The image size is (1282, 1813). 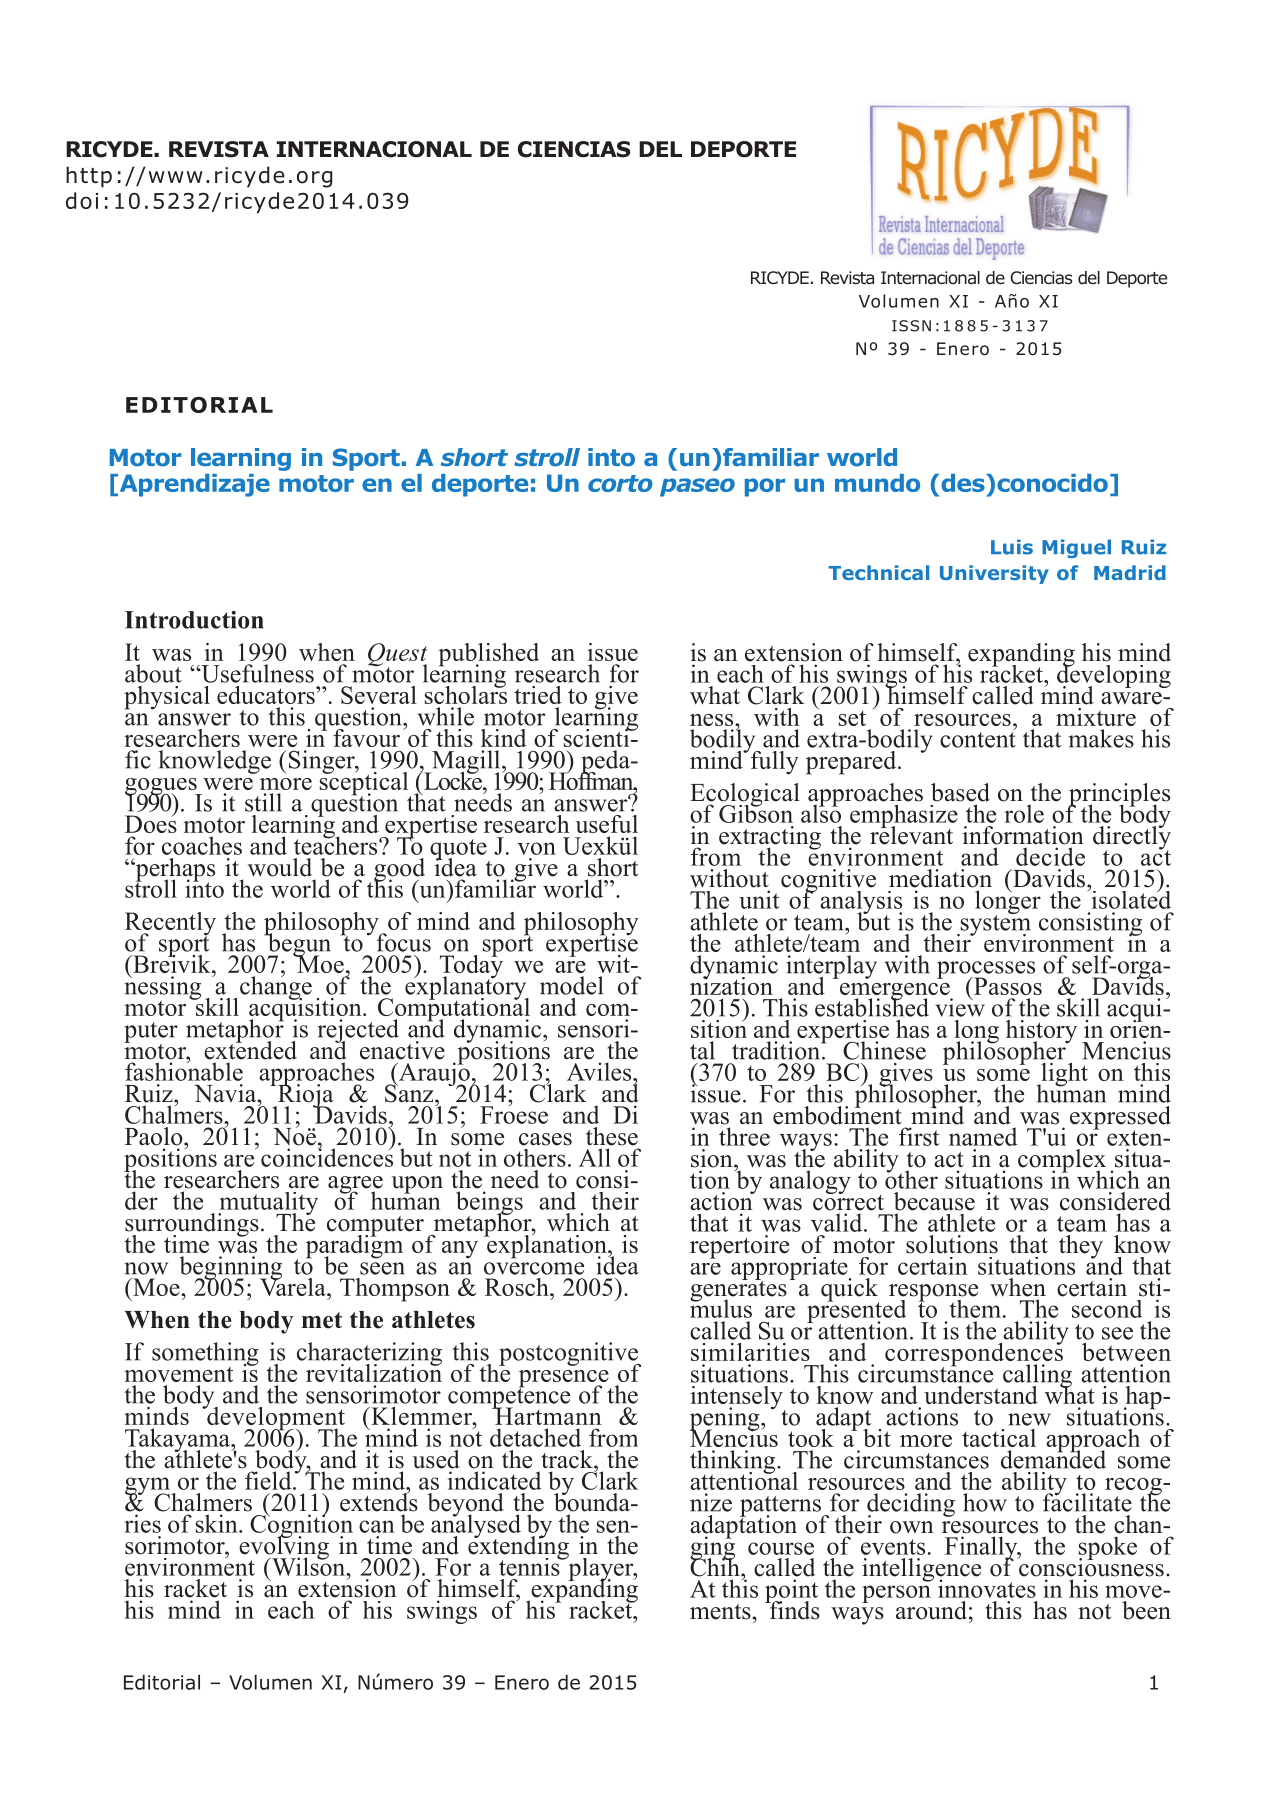 I want to click on ISSN, so click(x=911, y=326).
